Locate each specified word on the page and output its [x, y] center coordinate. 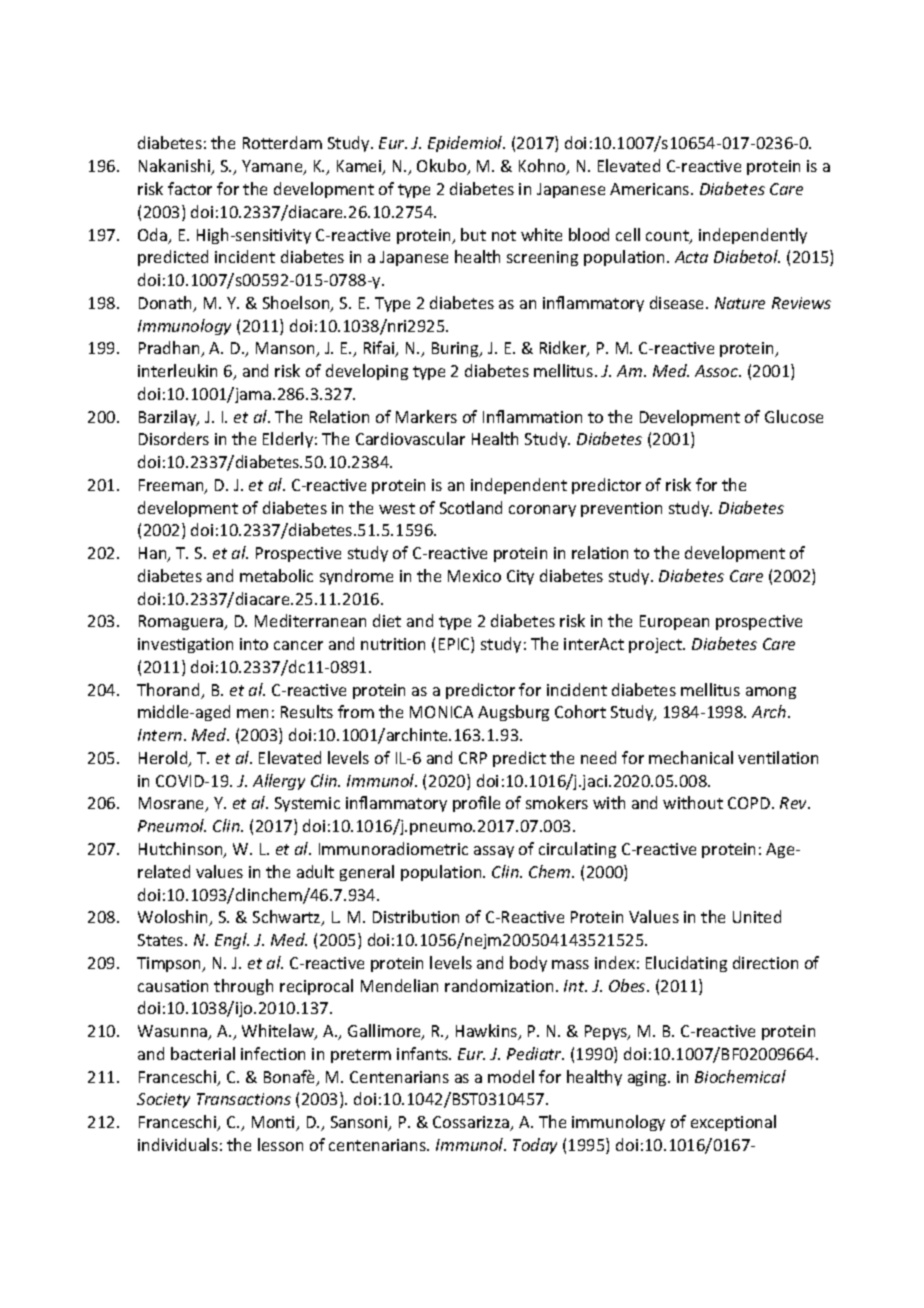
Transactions [244, 1099]
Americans [651, 189]
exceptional [733, 1123]
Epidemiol [466, 144]
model [511, 1076]
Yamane [273, 167]
